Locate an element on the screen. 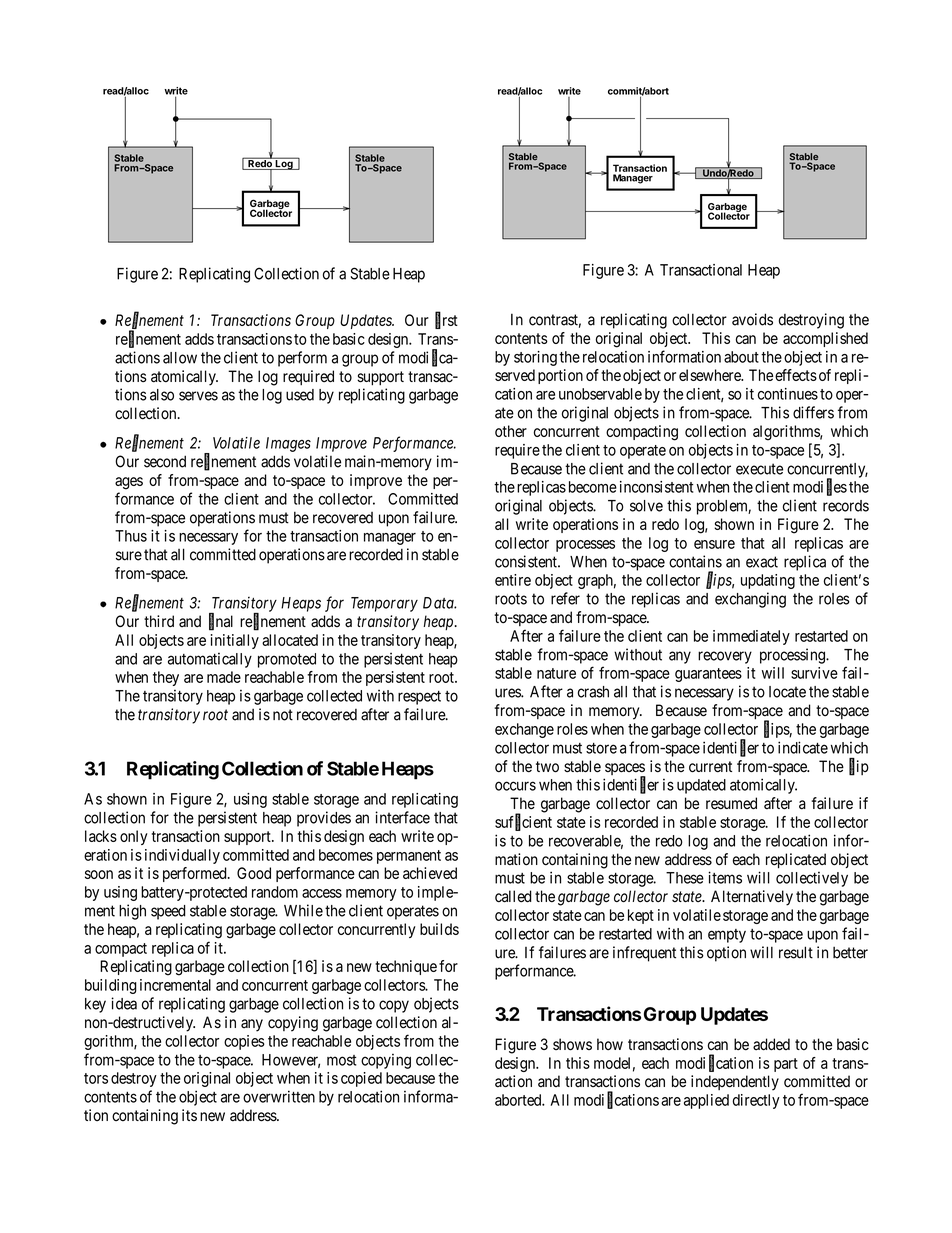 The width and height of the screenshot is (952, 1233). first is located at coordinates (446, 321).
